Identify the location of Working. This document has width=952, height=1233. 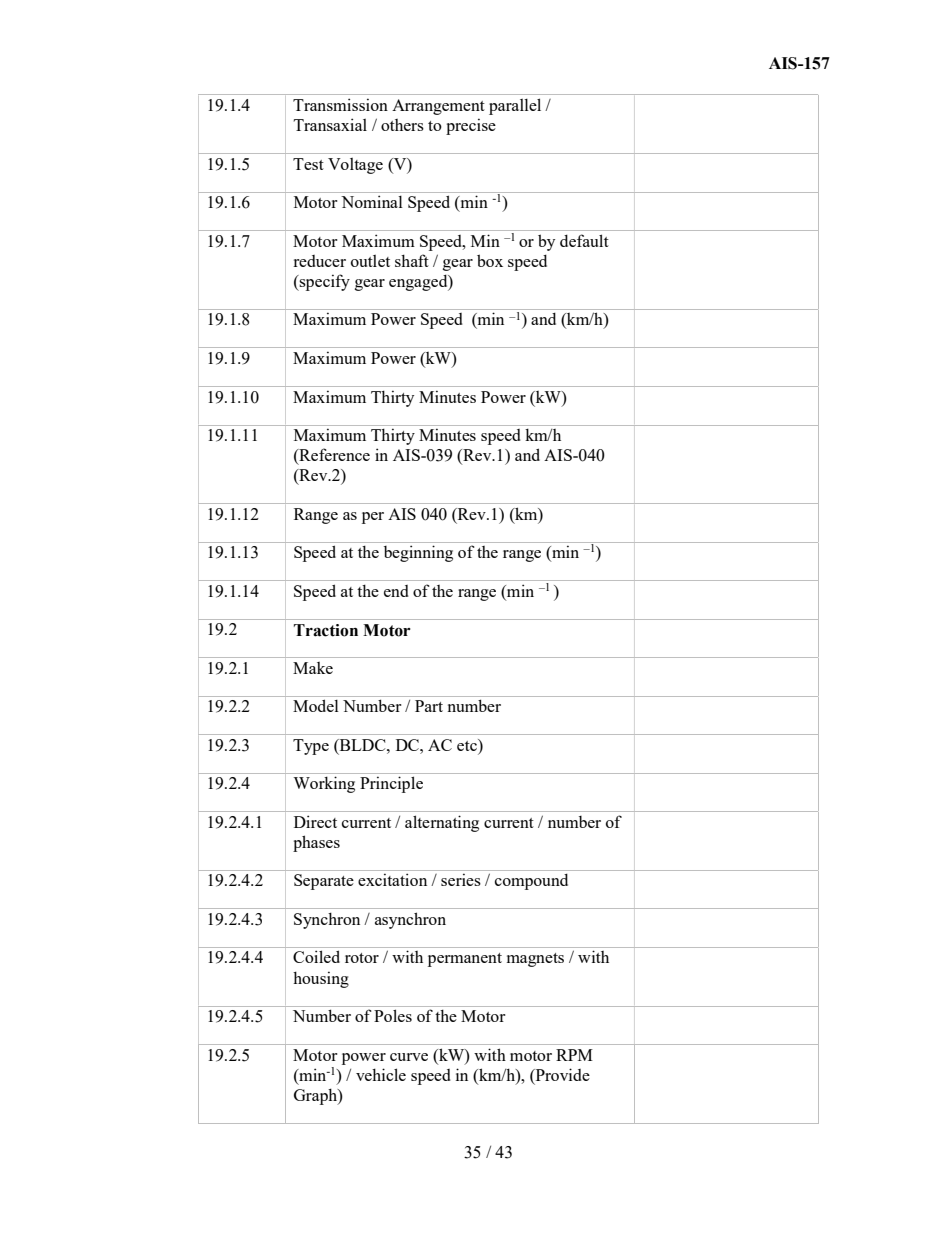
(324, 784).
